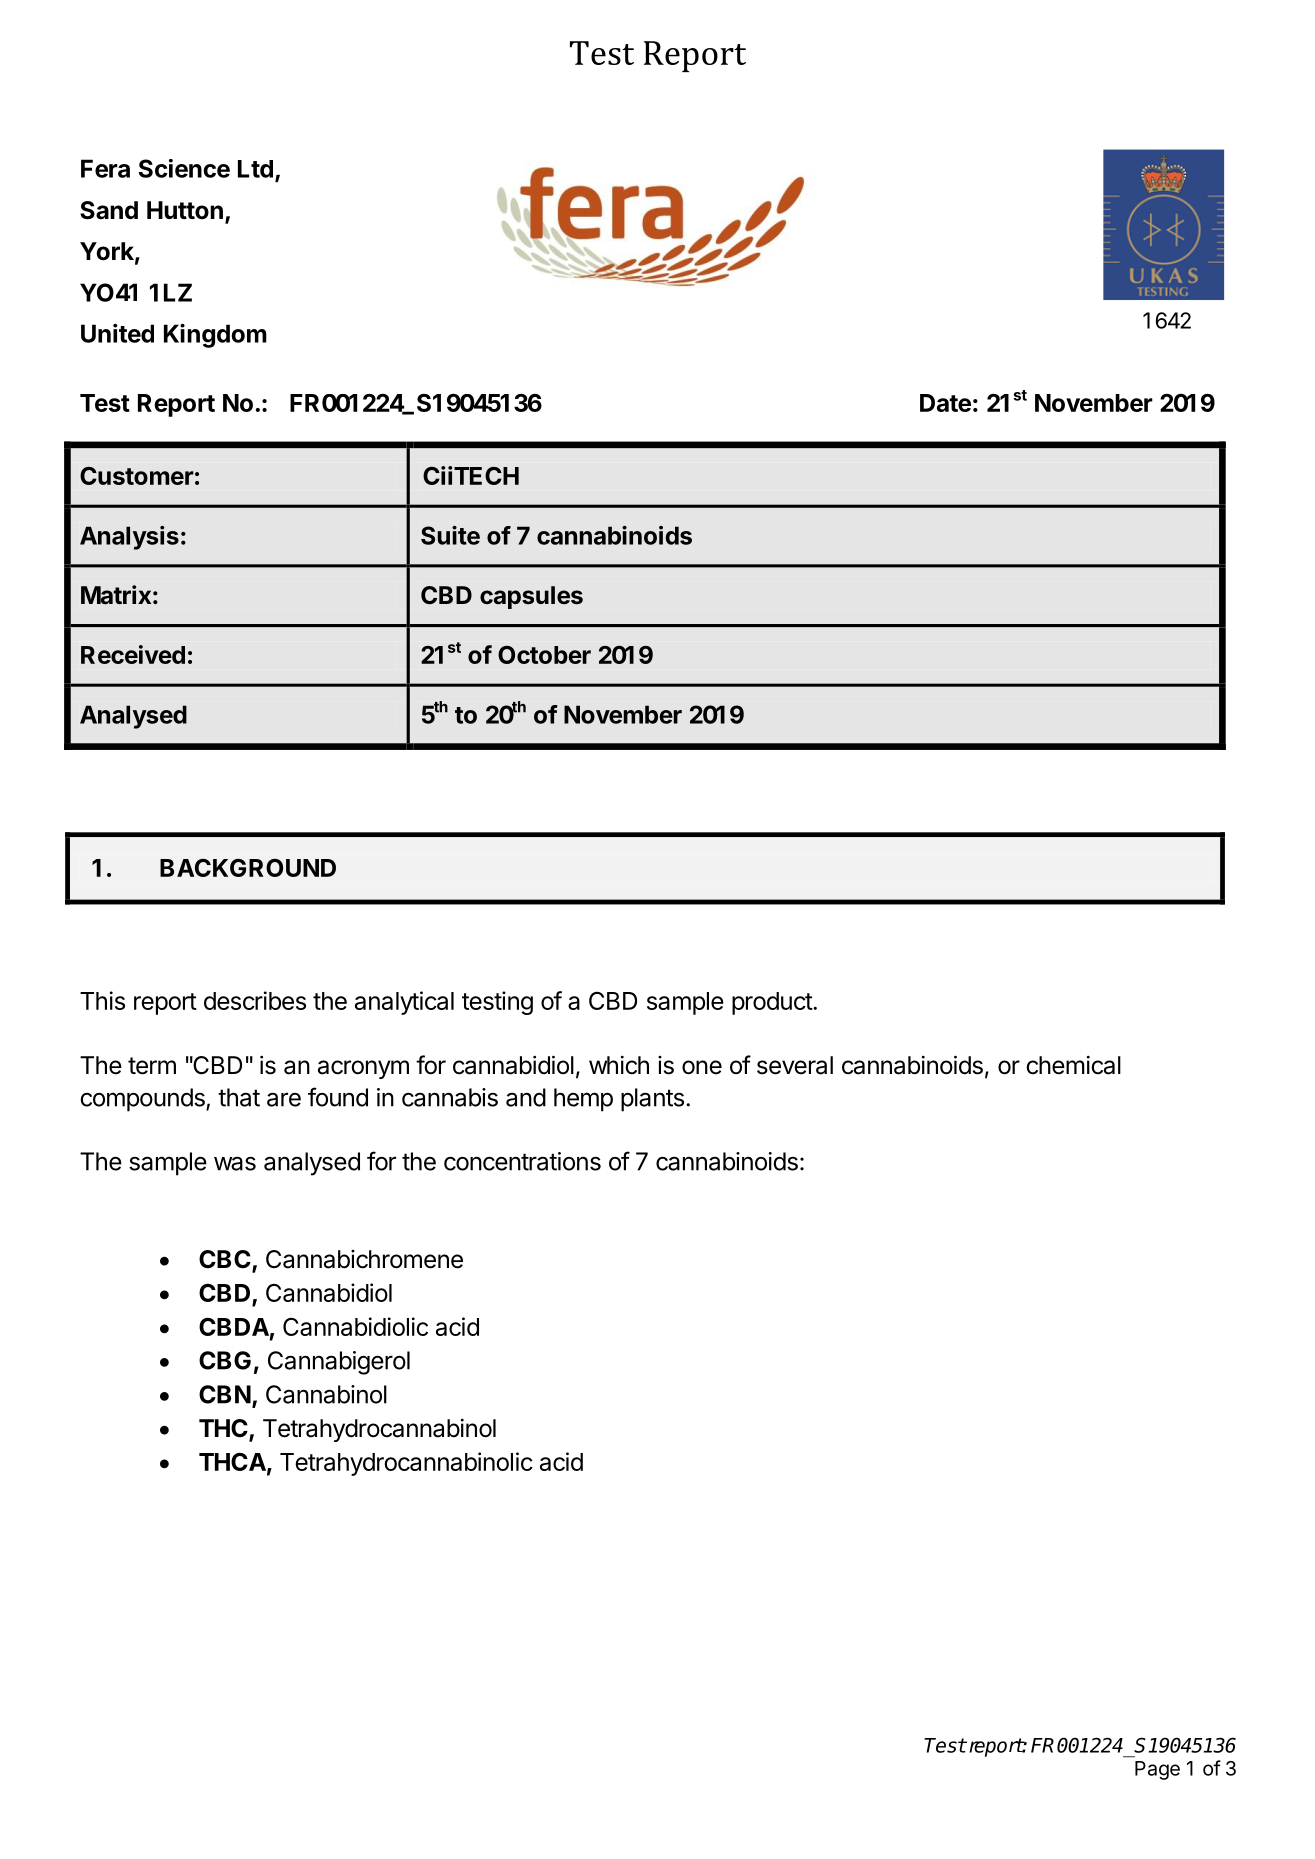 The height and width of the screenshot is (1859, 1315). Describe the element at coordinates (1073, 1065) in the screenshot. I see `chemical` at that location.
